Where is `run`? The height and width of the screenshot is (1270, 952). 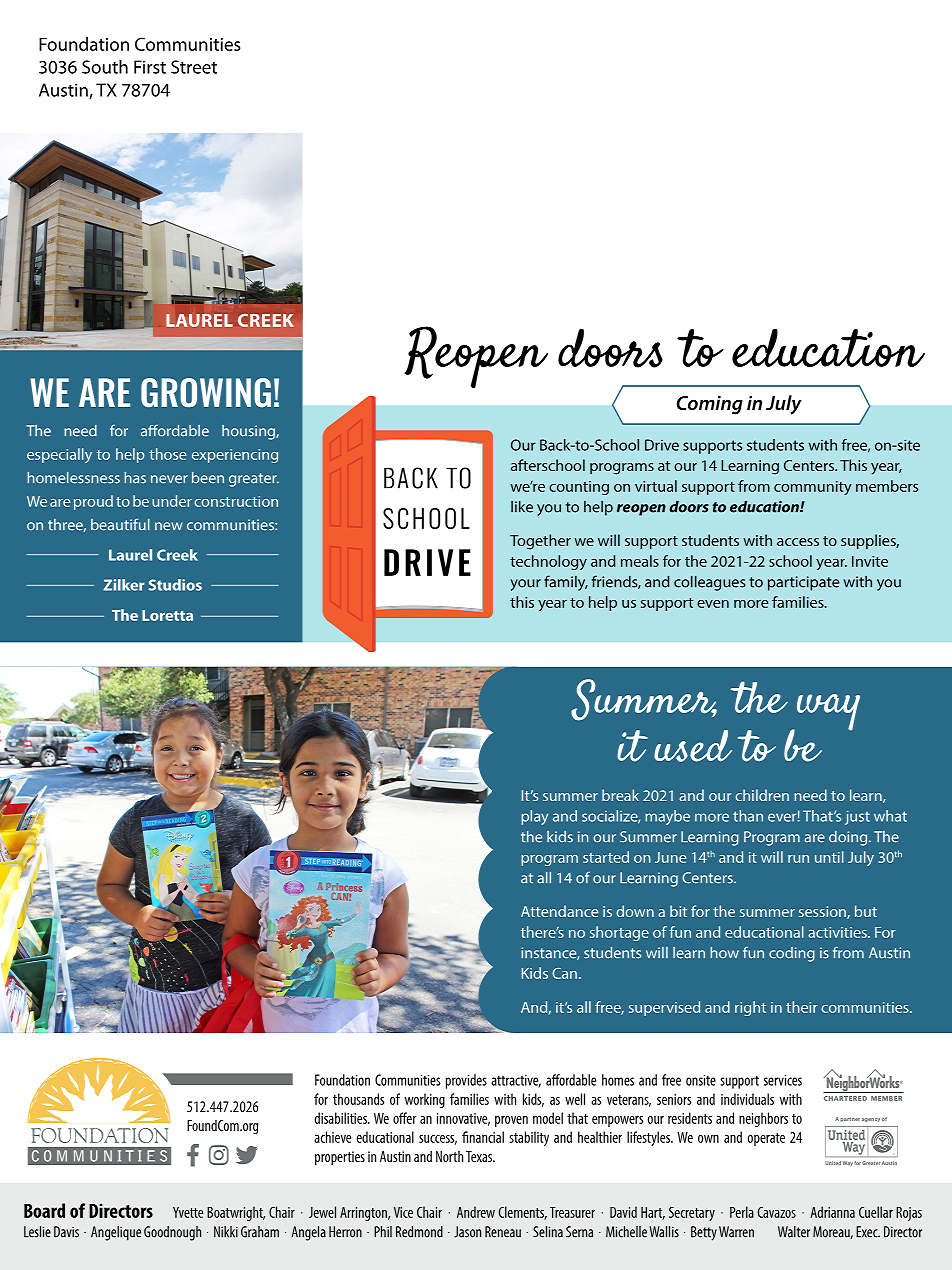
run is located at coordinates (798, 859).
